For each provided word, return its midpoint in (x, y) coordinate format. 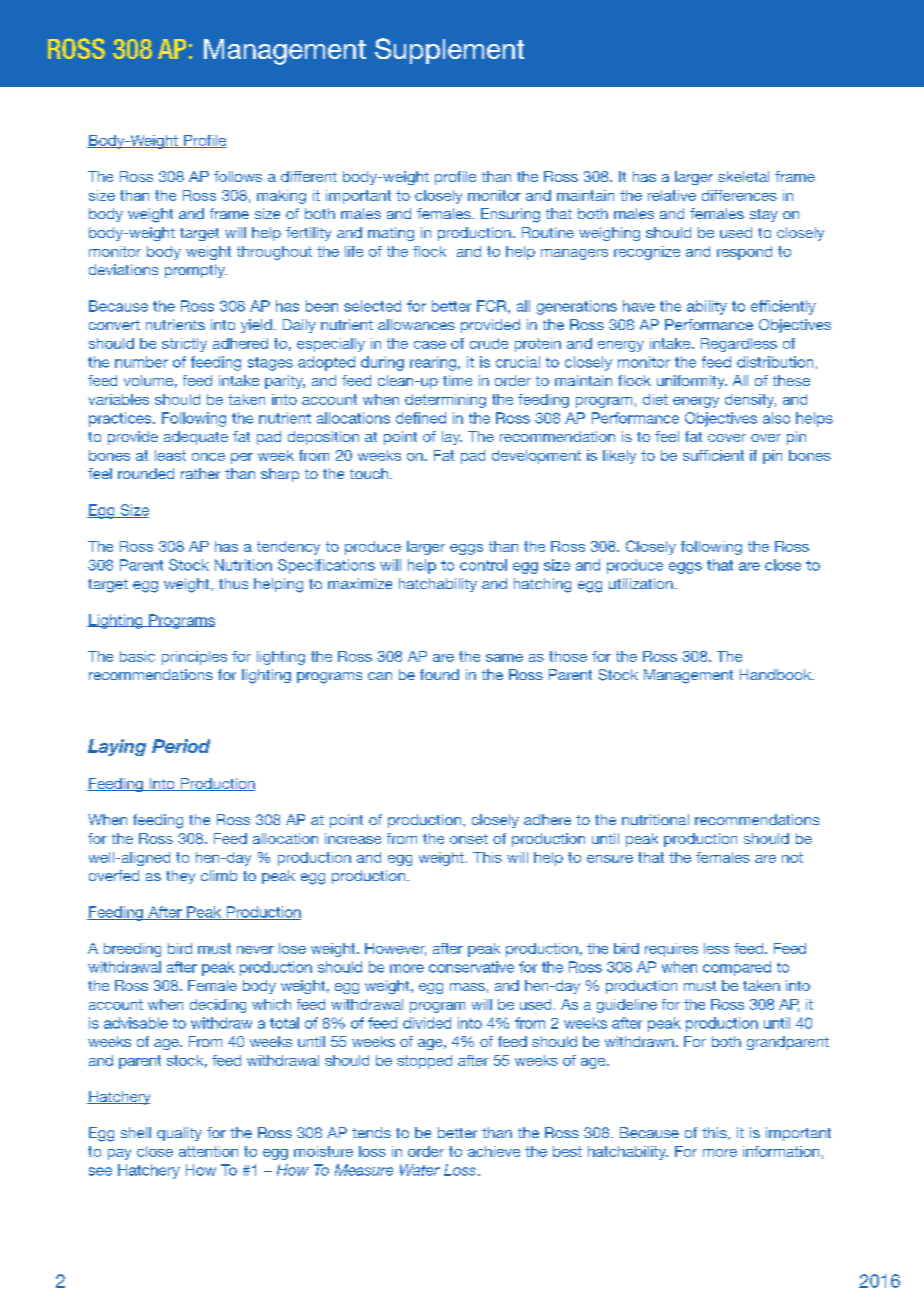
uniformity (692, 382)
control (483, 565)
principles (194, 658)
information (781, 1151)
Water (420, 1170)
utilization (641, 583)
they (180, 877)
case (430, 345)
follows (238, 176)
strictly (184, 345)
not (792, 857)
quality (179, 1134)
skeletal (743, 176)
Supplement (449, 51)
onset (469, 839)
